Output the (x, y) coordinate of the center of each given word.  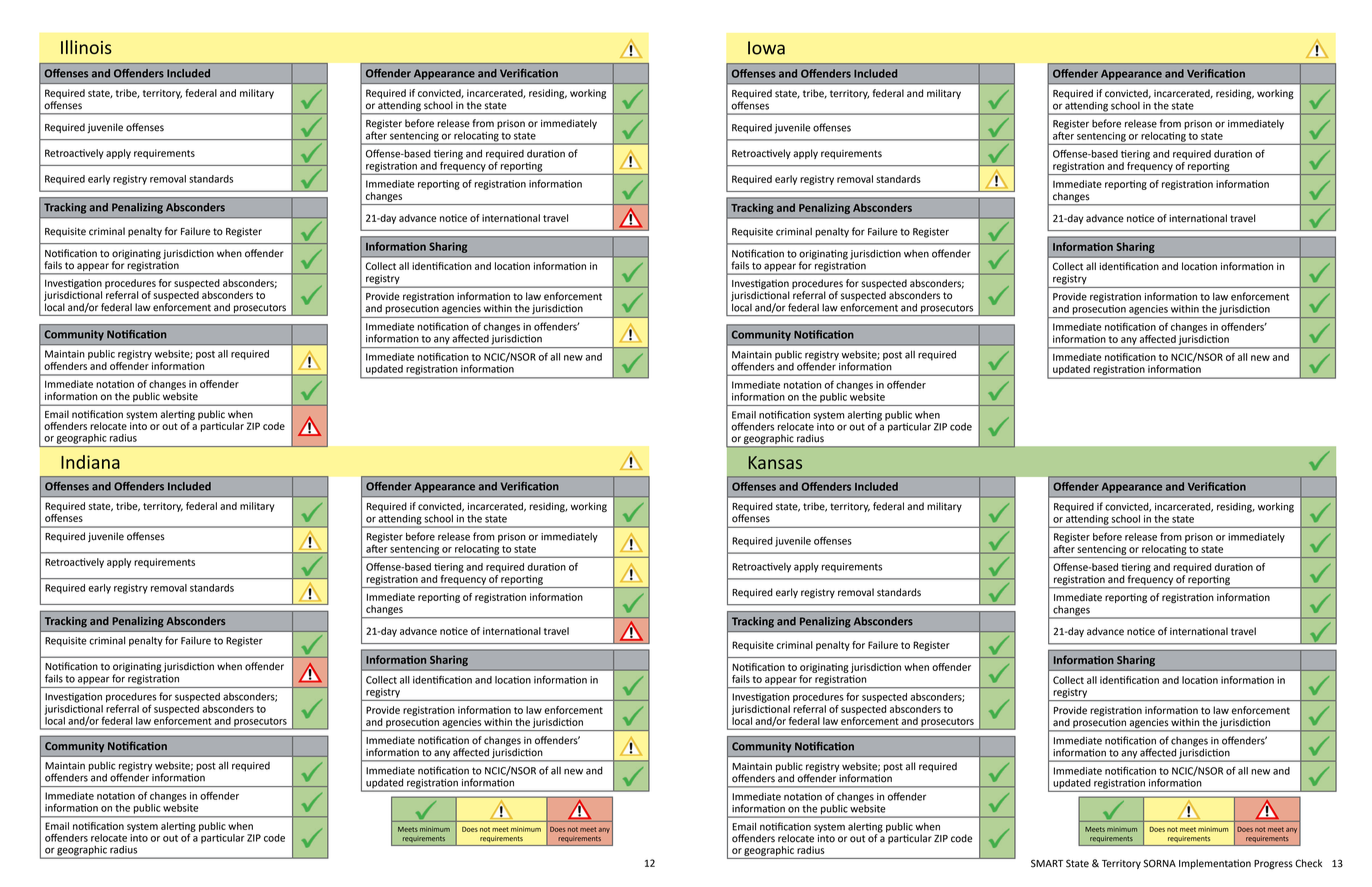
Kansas (775, 462)
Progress (1273, 865)
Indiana (90, 462)
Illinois (86, 47)
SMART (1047, 863)
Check (1308, 863)
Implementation (1215, 864)
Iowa (766, 48)
